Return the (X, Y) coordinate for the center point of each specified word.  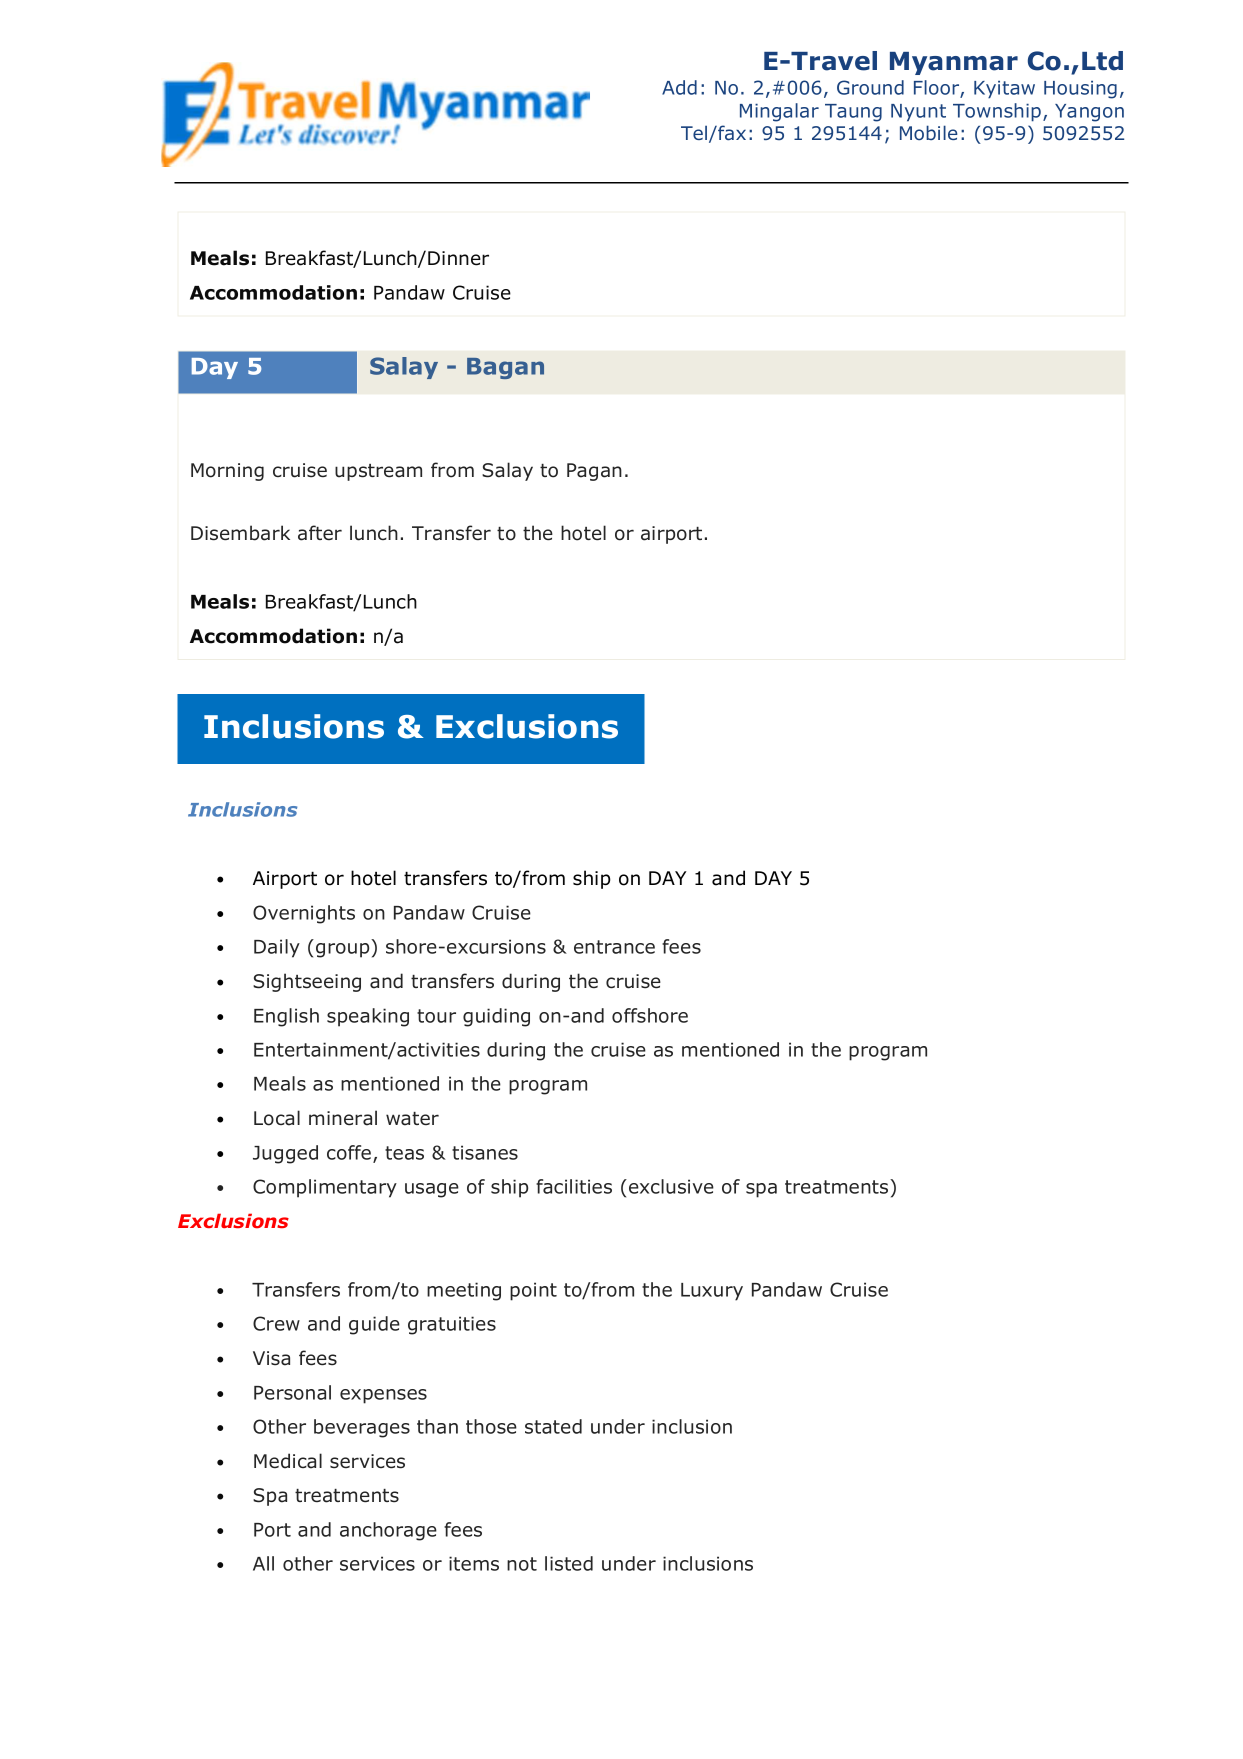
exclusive (671, 1186)
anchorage (388, 1531)
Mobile (929, 132)
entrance (614, 947)
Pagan (594, 472)
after (320, 533)
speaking (368, 1017)
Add (679, 87)
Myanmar (954, 63)
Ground (870, 87)
